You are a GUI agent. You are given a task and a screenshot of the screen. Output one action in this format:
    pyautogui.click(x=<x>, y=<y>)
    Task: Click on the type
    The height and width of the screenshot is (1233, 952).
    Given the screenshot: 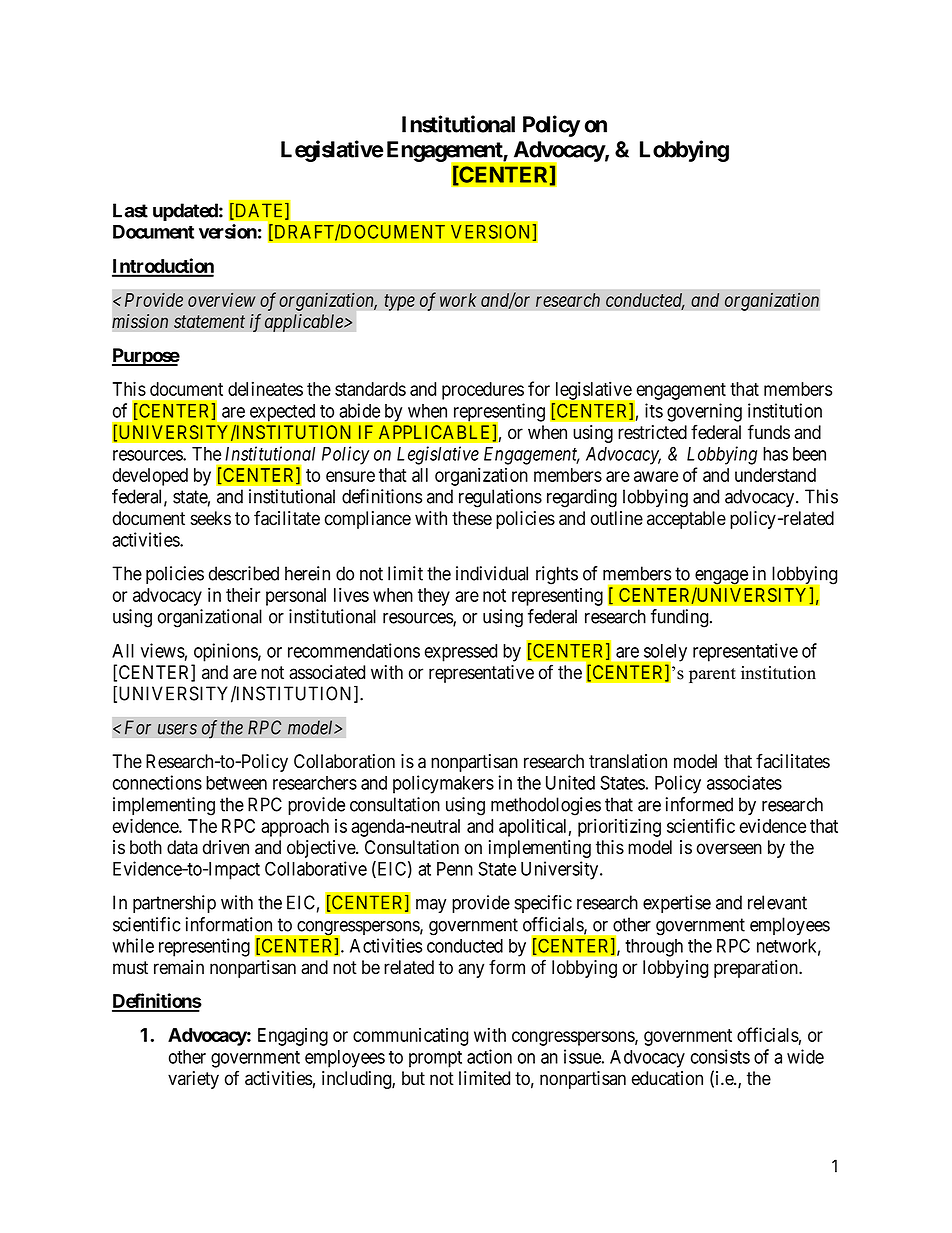 What is the action you would take?
    pyautogui.click(x=399, y=302)
